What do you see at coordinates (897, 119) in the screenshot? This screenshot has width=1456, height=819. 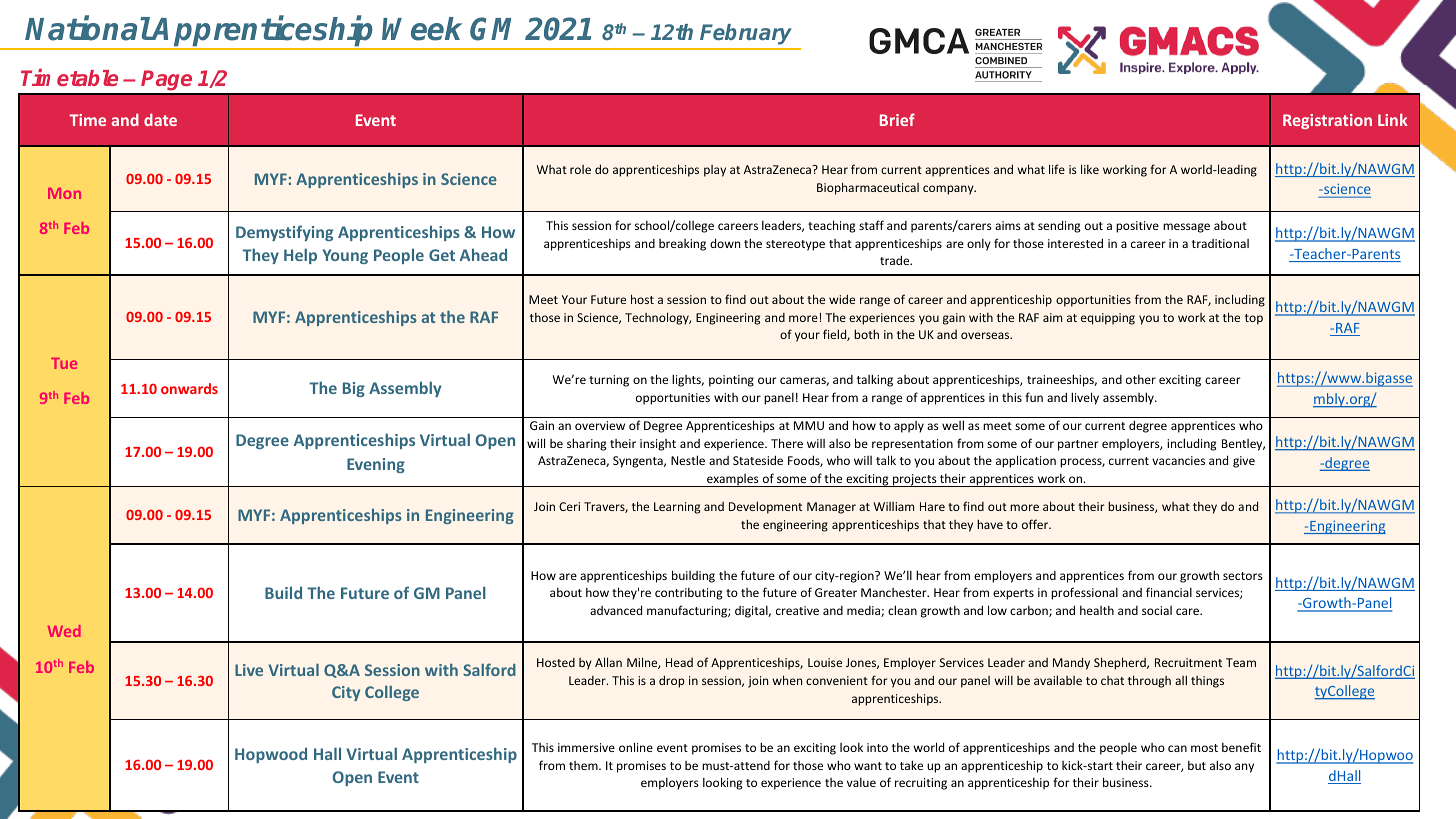 I see `Brief` at bounding box center [897, 119].
